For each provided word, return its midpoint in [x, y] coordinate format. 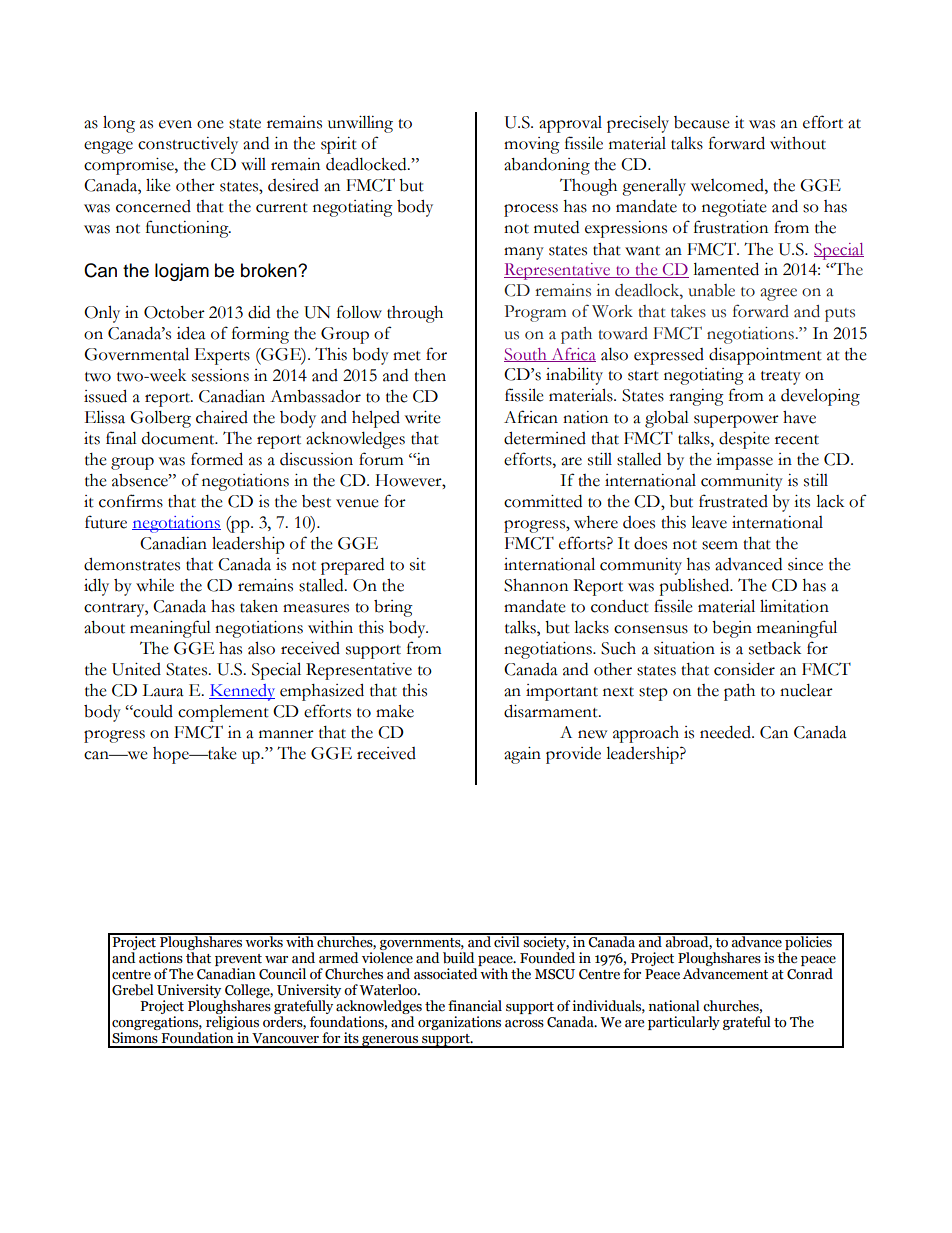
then [430, 375]
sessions [220, 375]
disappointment [765, 356]
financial [475, 1006]
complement [223, 713]
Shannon [536, 585]
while [155, 585]
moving [532, 145]
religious [232, 1024]
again [522, 755]
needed [726, 732]
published [695, 587]
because [702, 122]
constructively [188, 145]
